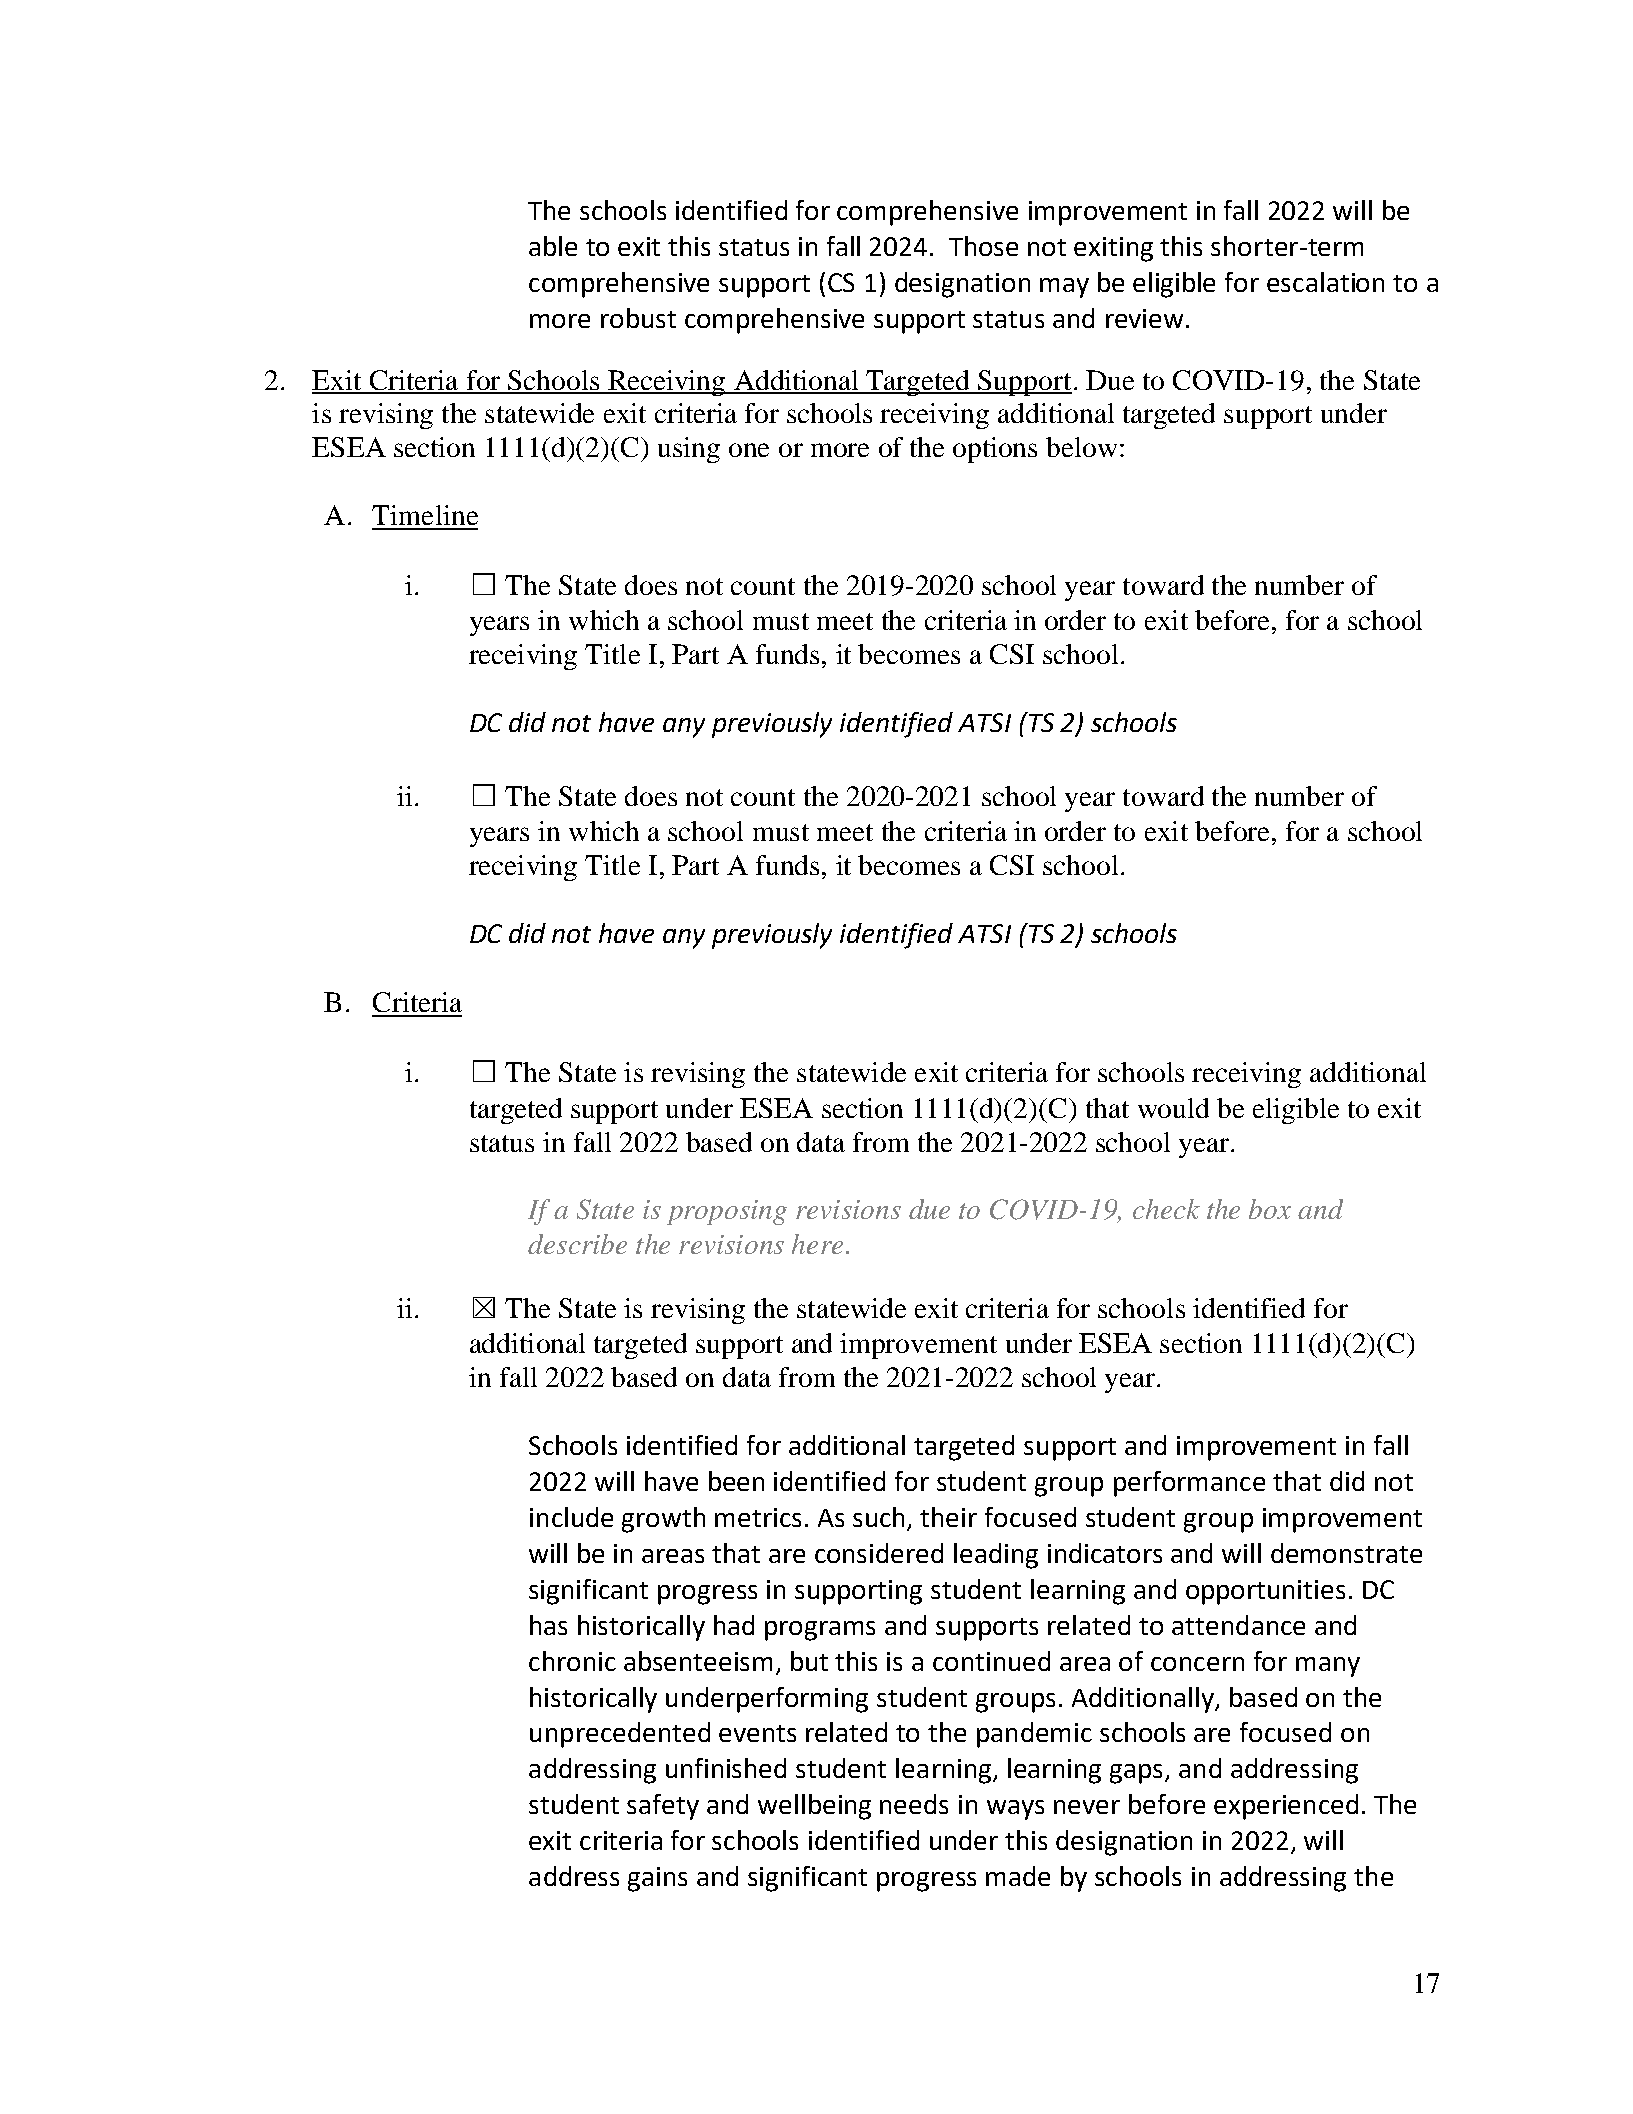  I want to click on Timeline, so click(425, 515).
